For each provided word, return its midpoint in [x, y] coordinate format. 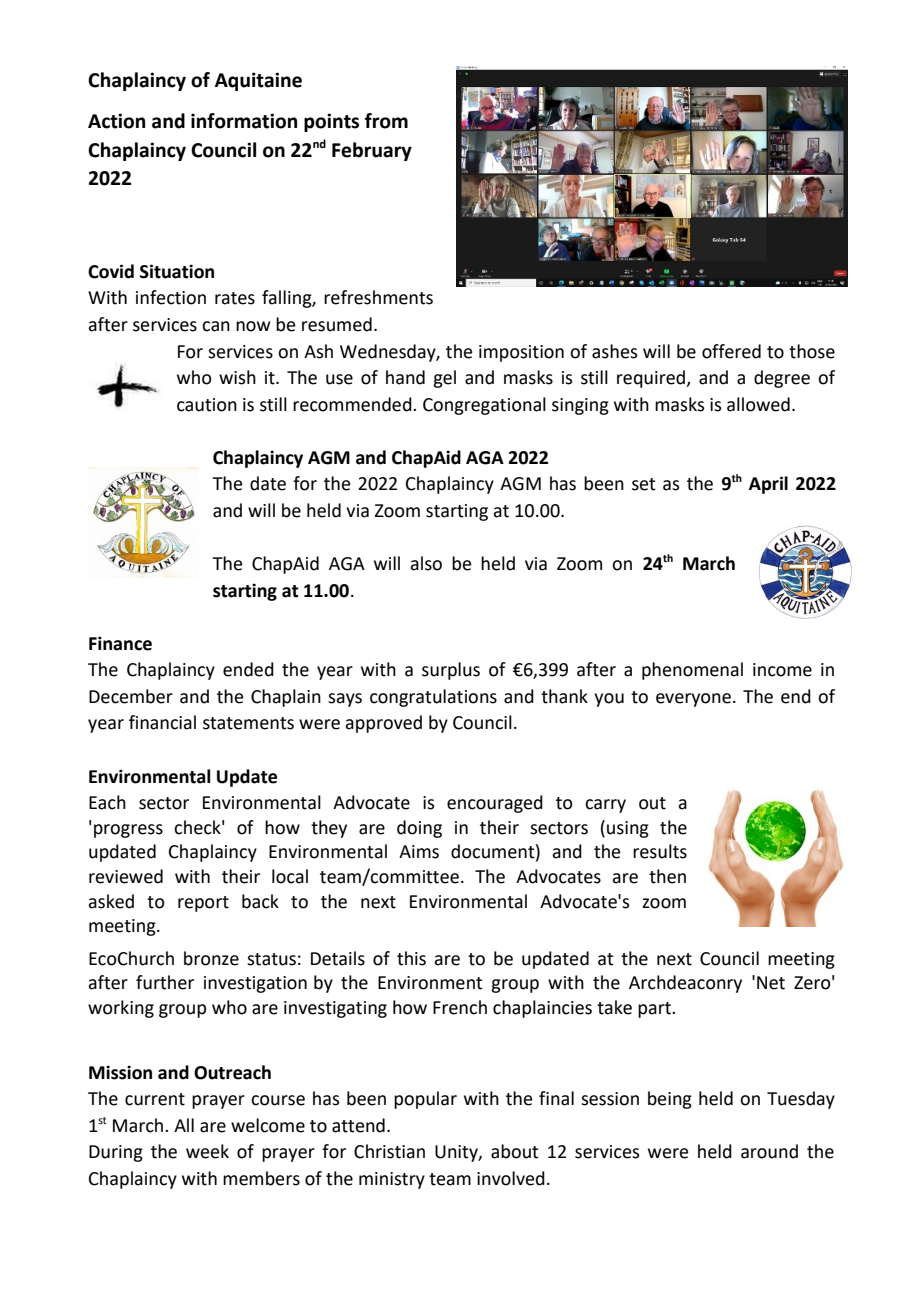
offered [731, 351]
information [244, 121]
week [207, 1151]
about [515, 1151]
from [386, 121]
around [769, 1151]
